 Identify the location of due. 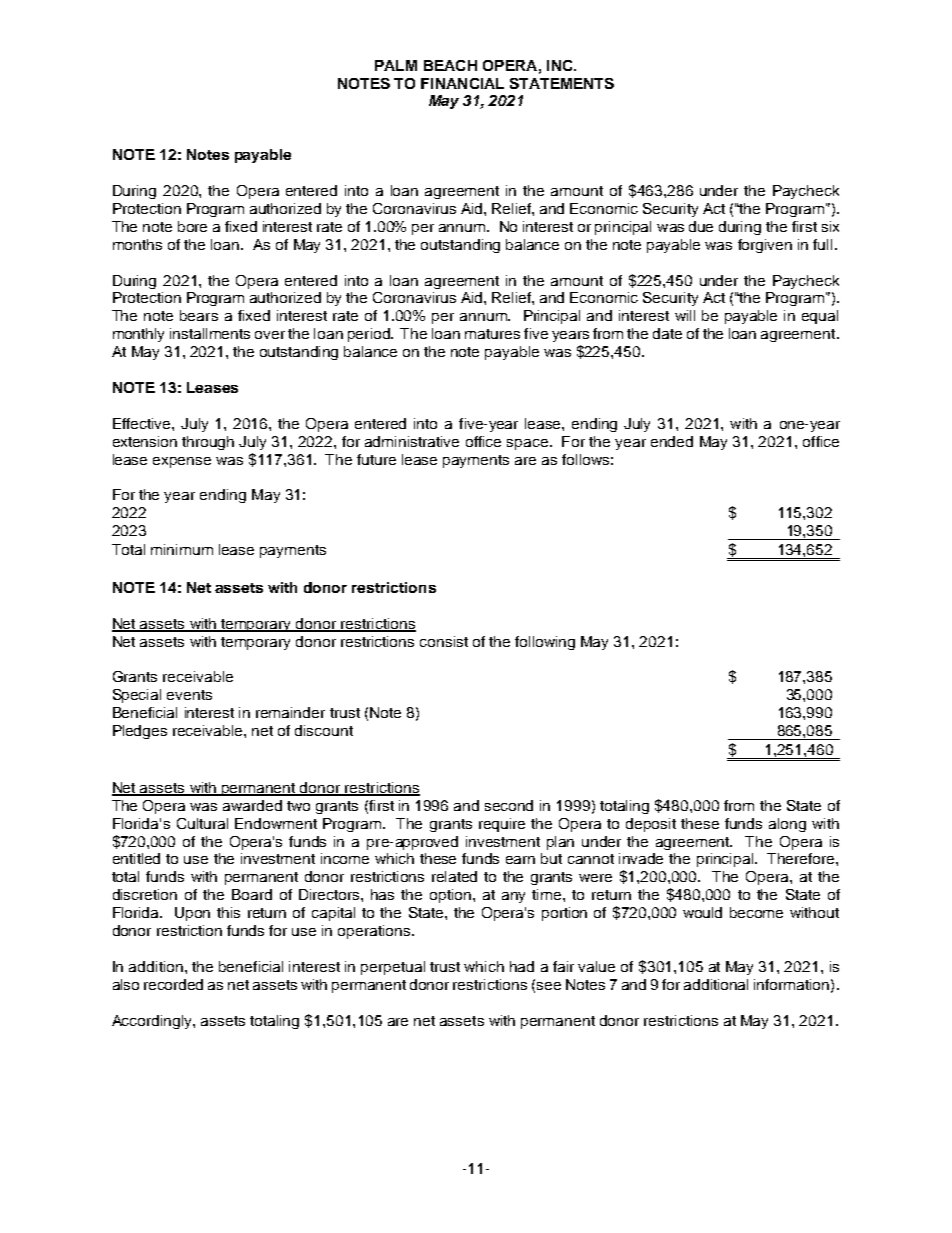
(701, 226).
